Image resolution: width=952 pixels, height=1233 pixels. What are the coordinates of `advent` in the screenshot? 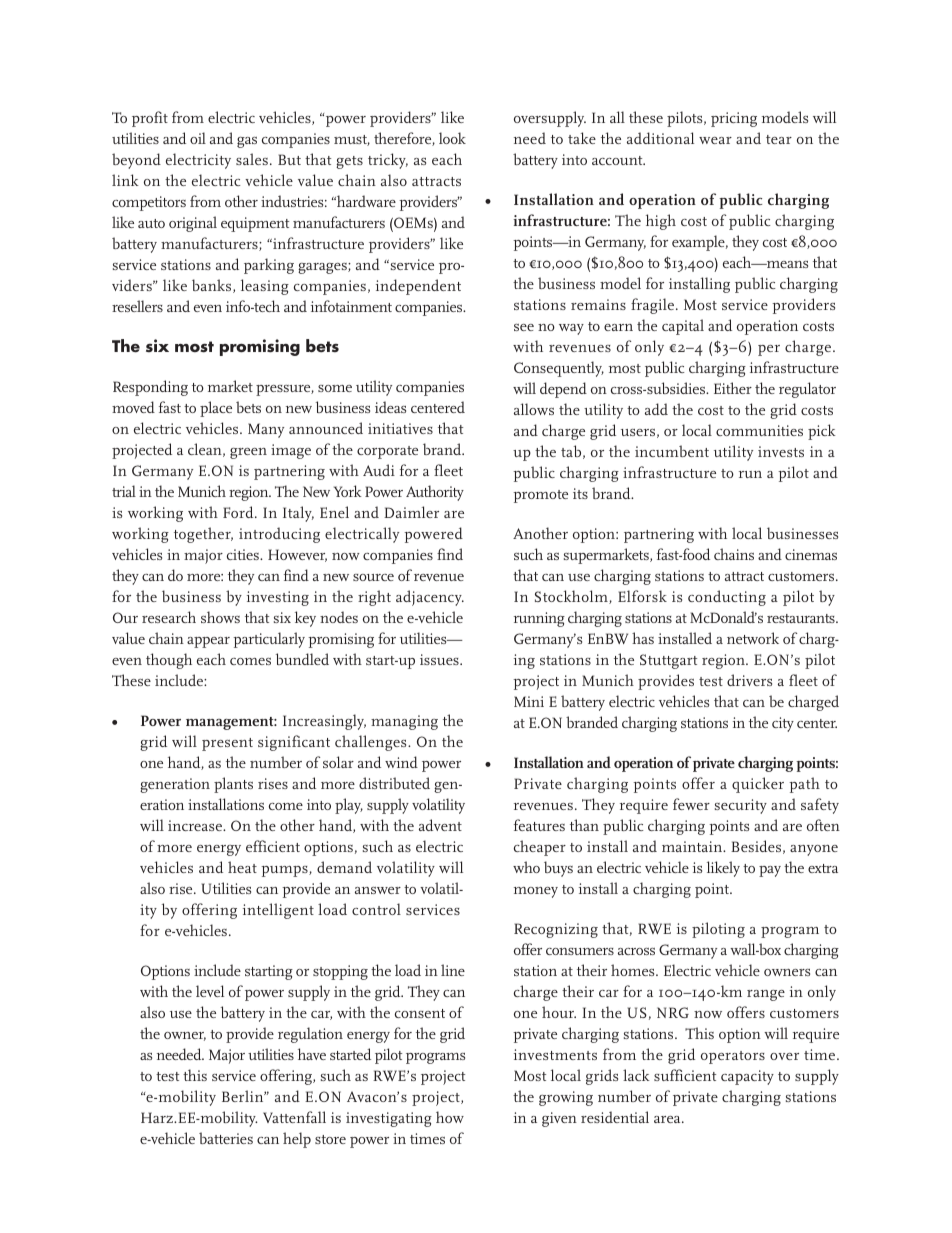 It's located at (440, 825).
